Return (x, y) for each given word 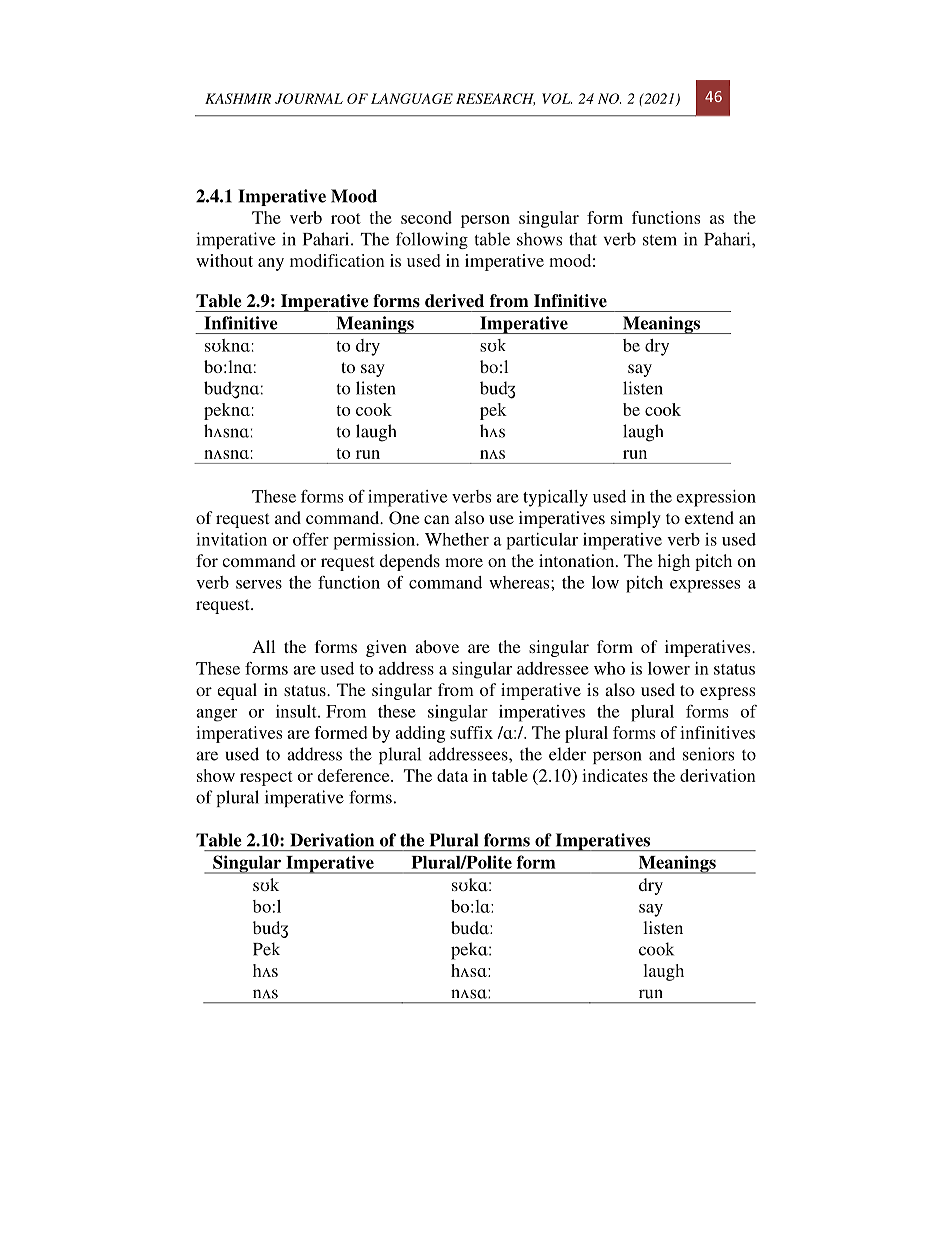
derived (454, 301)
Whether (457, 539)
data (452, 775)
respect (266, 778)
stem (660, 240)
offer (311, 539)
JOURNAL (309, 98)
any (271, 264)
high (674, 562)
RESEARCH (495, 99)
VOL (557, 98)
